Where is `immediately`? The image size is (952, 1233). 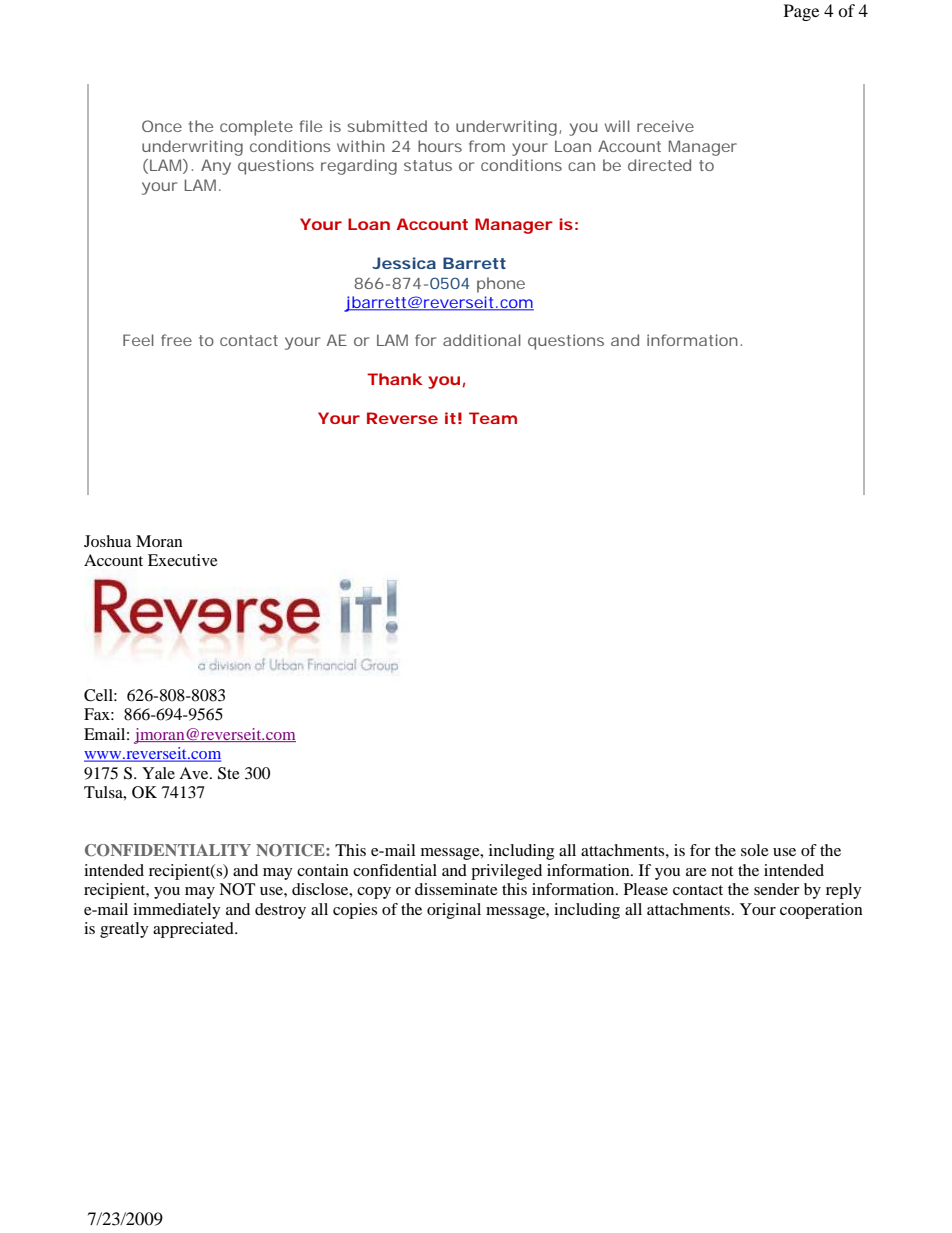
immediately is located at coordinates (177, 911).
